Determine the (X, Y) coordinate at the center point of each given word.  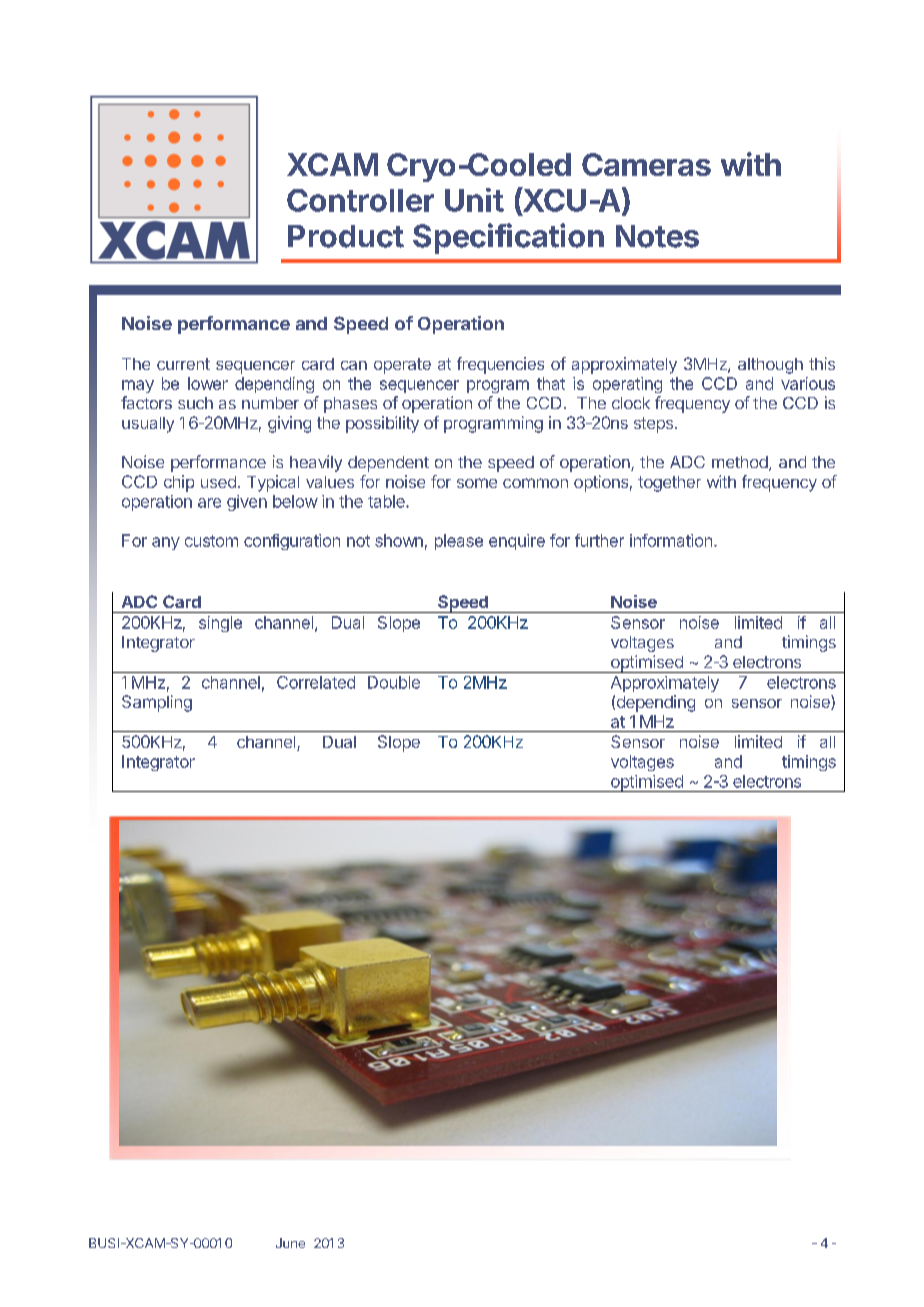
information (671, 540)
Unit (474, 200)
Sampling (157, 703)
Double (394, 682)
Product (346, 236)
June (290, 1243)
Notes (657, 236)
